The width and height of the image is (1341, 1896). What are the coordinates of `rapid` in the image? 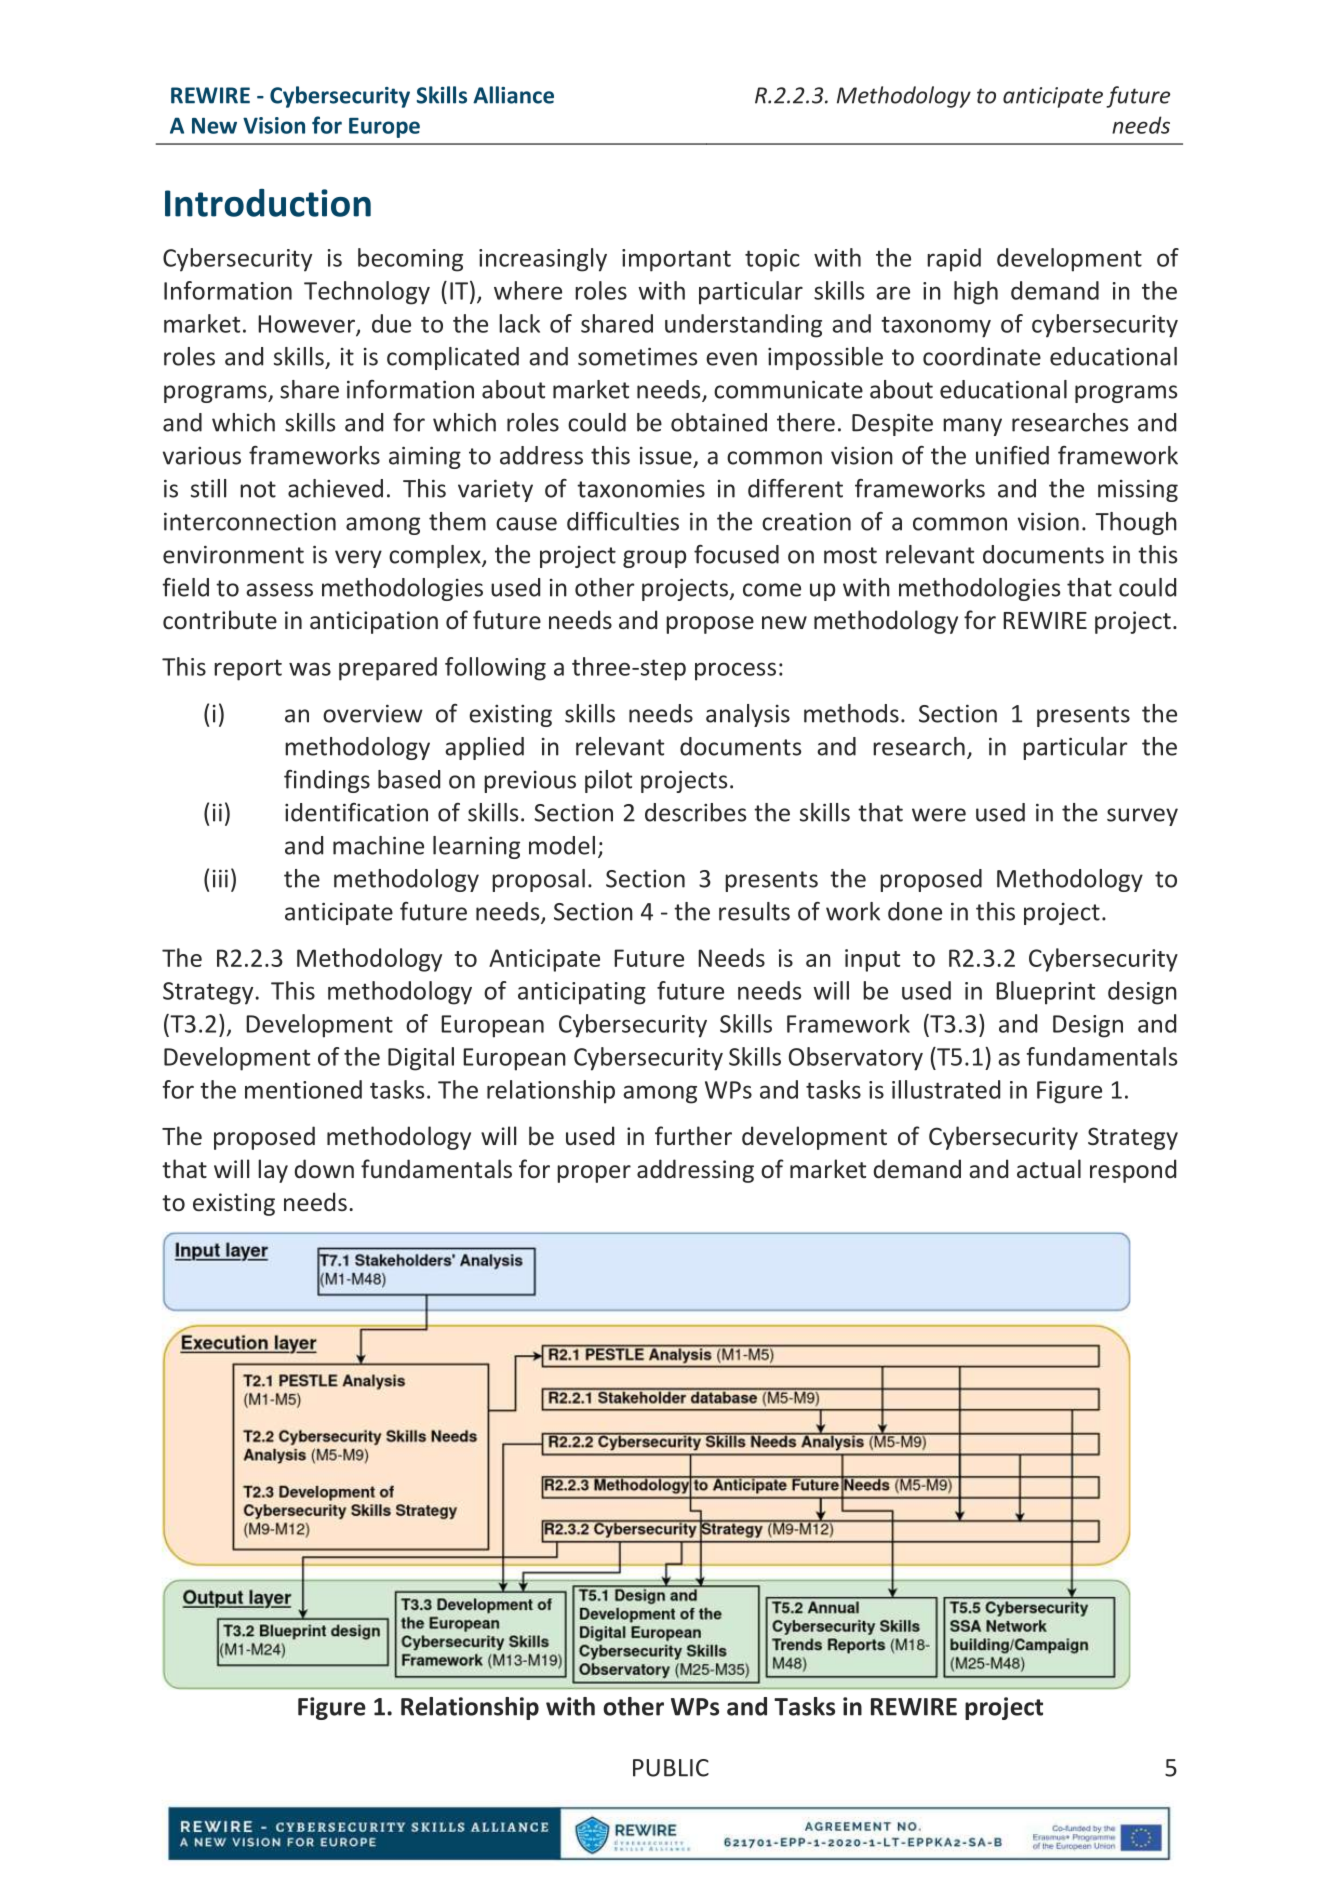 It's located at (954, 260).
